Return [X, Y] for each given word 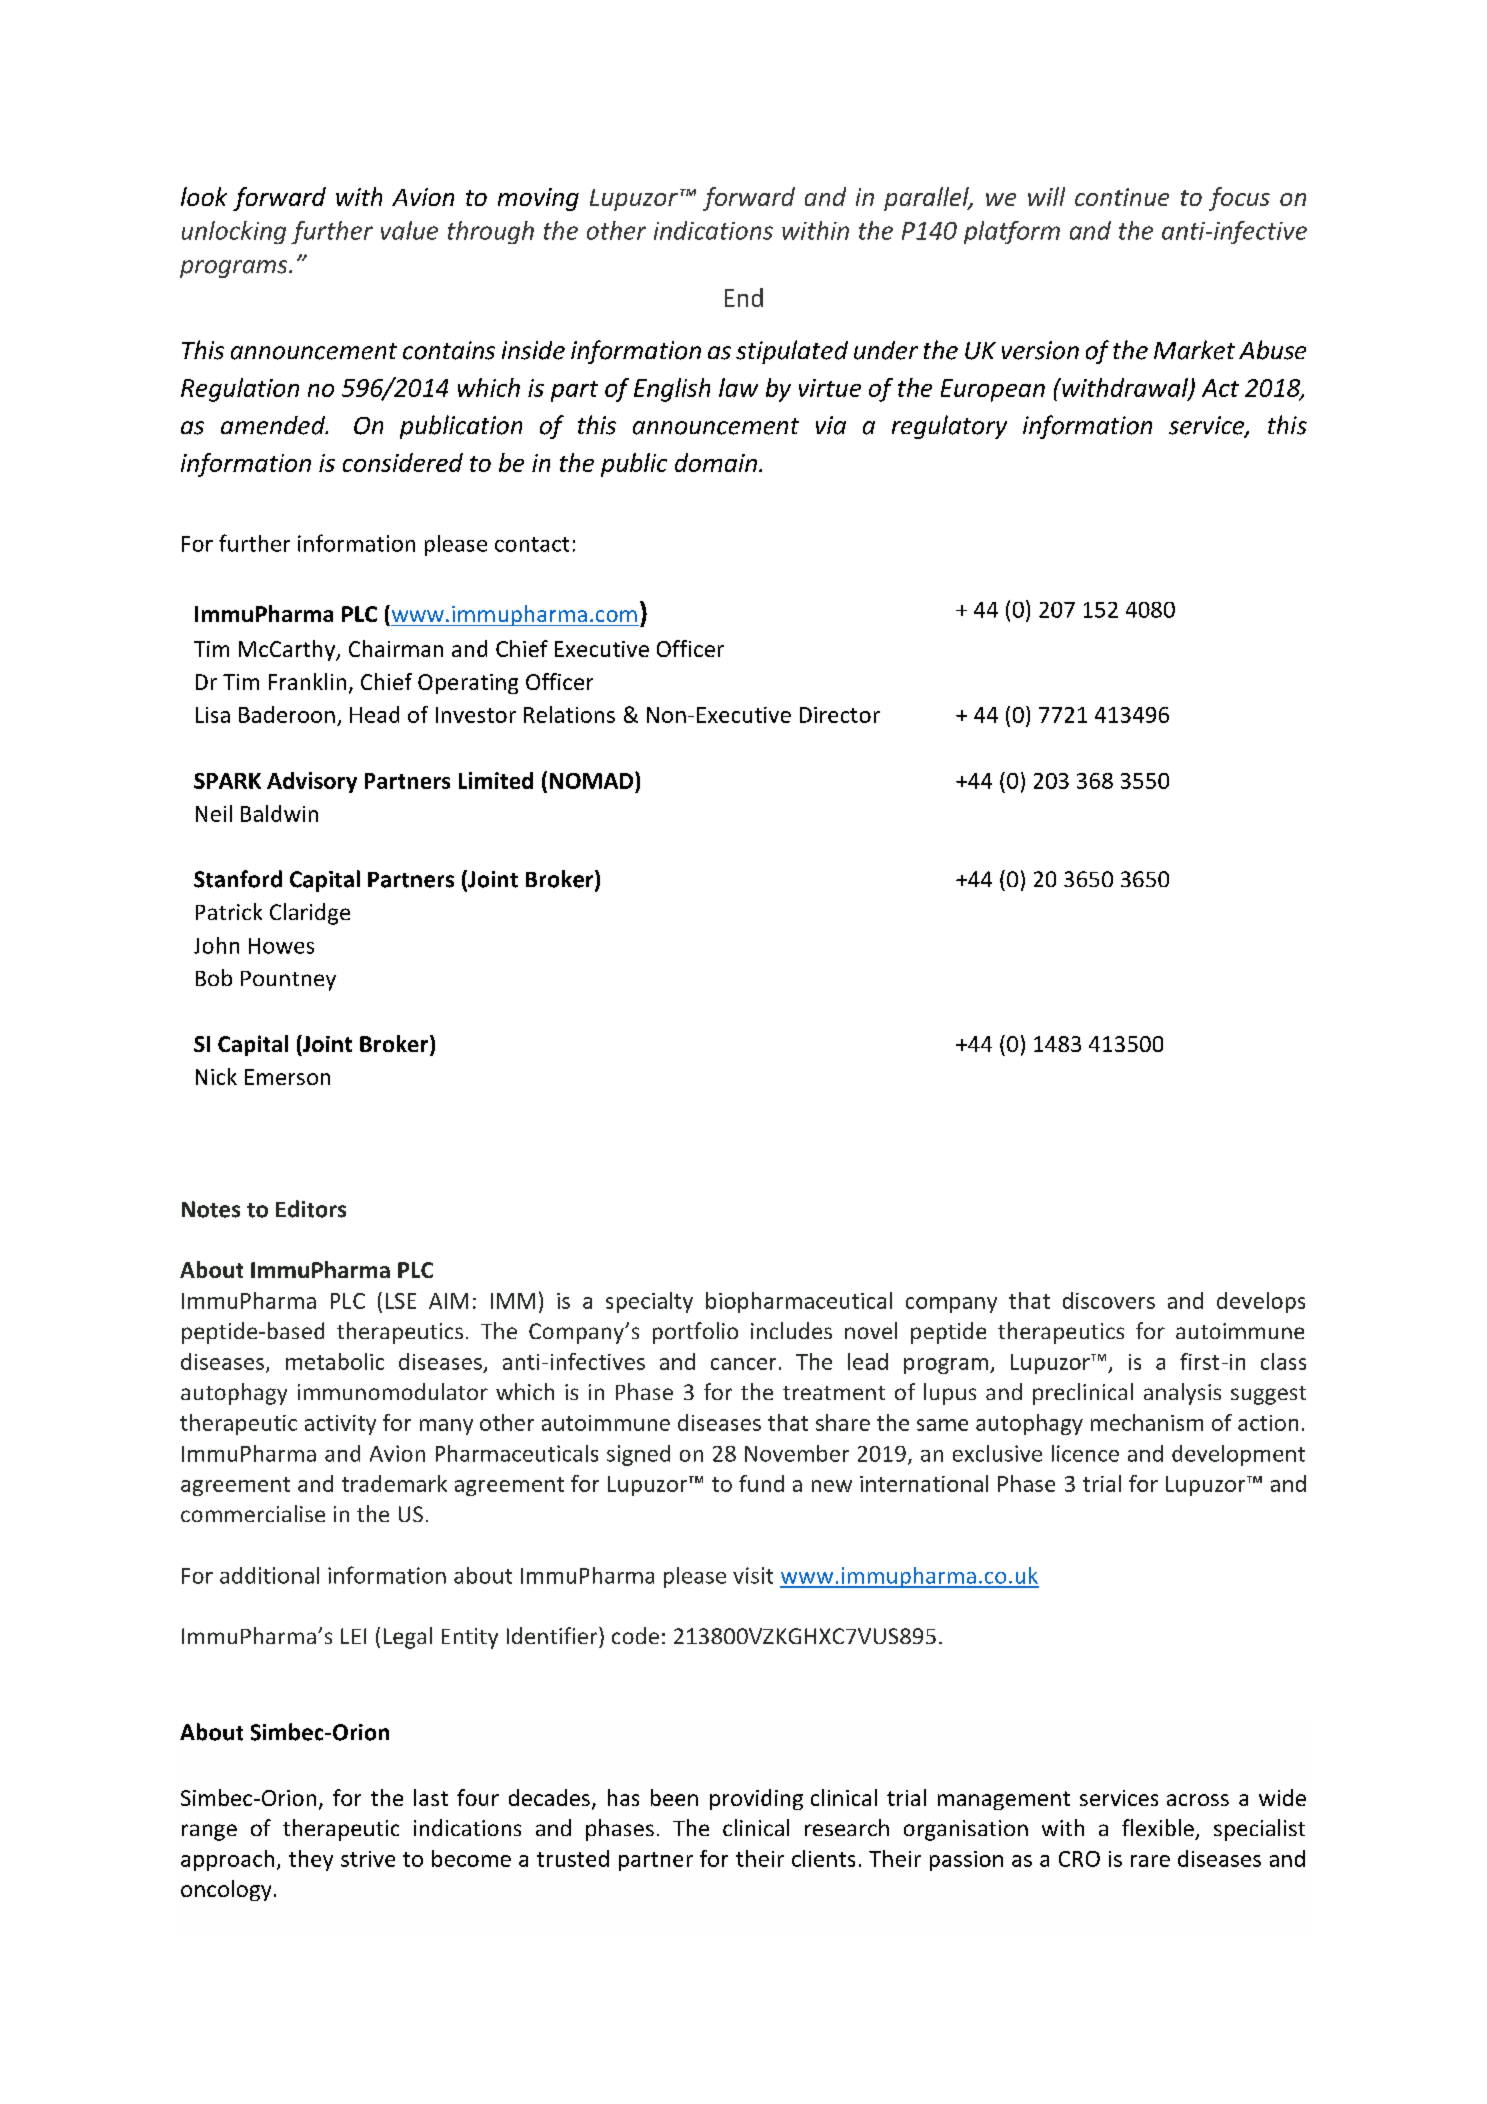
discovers [1109, 1300]
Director [840, 715]
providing [756, 1799]
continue [1122, 197]
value [409, 230]
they [311, 1860]
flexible [1158, 1827]
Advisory [312, 782]
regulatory [949, 427]
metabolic [335, 1361]
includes [791, 1330]
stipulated [792, 352]
